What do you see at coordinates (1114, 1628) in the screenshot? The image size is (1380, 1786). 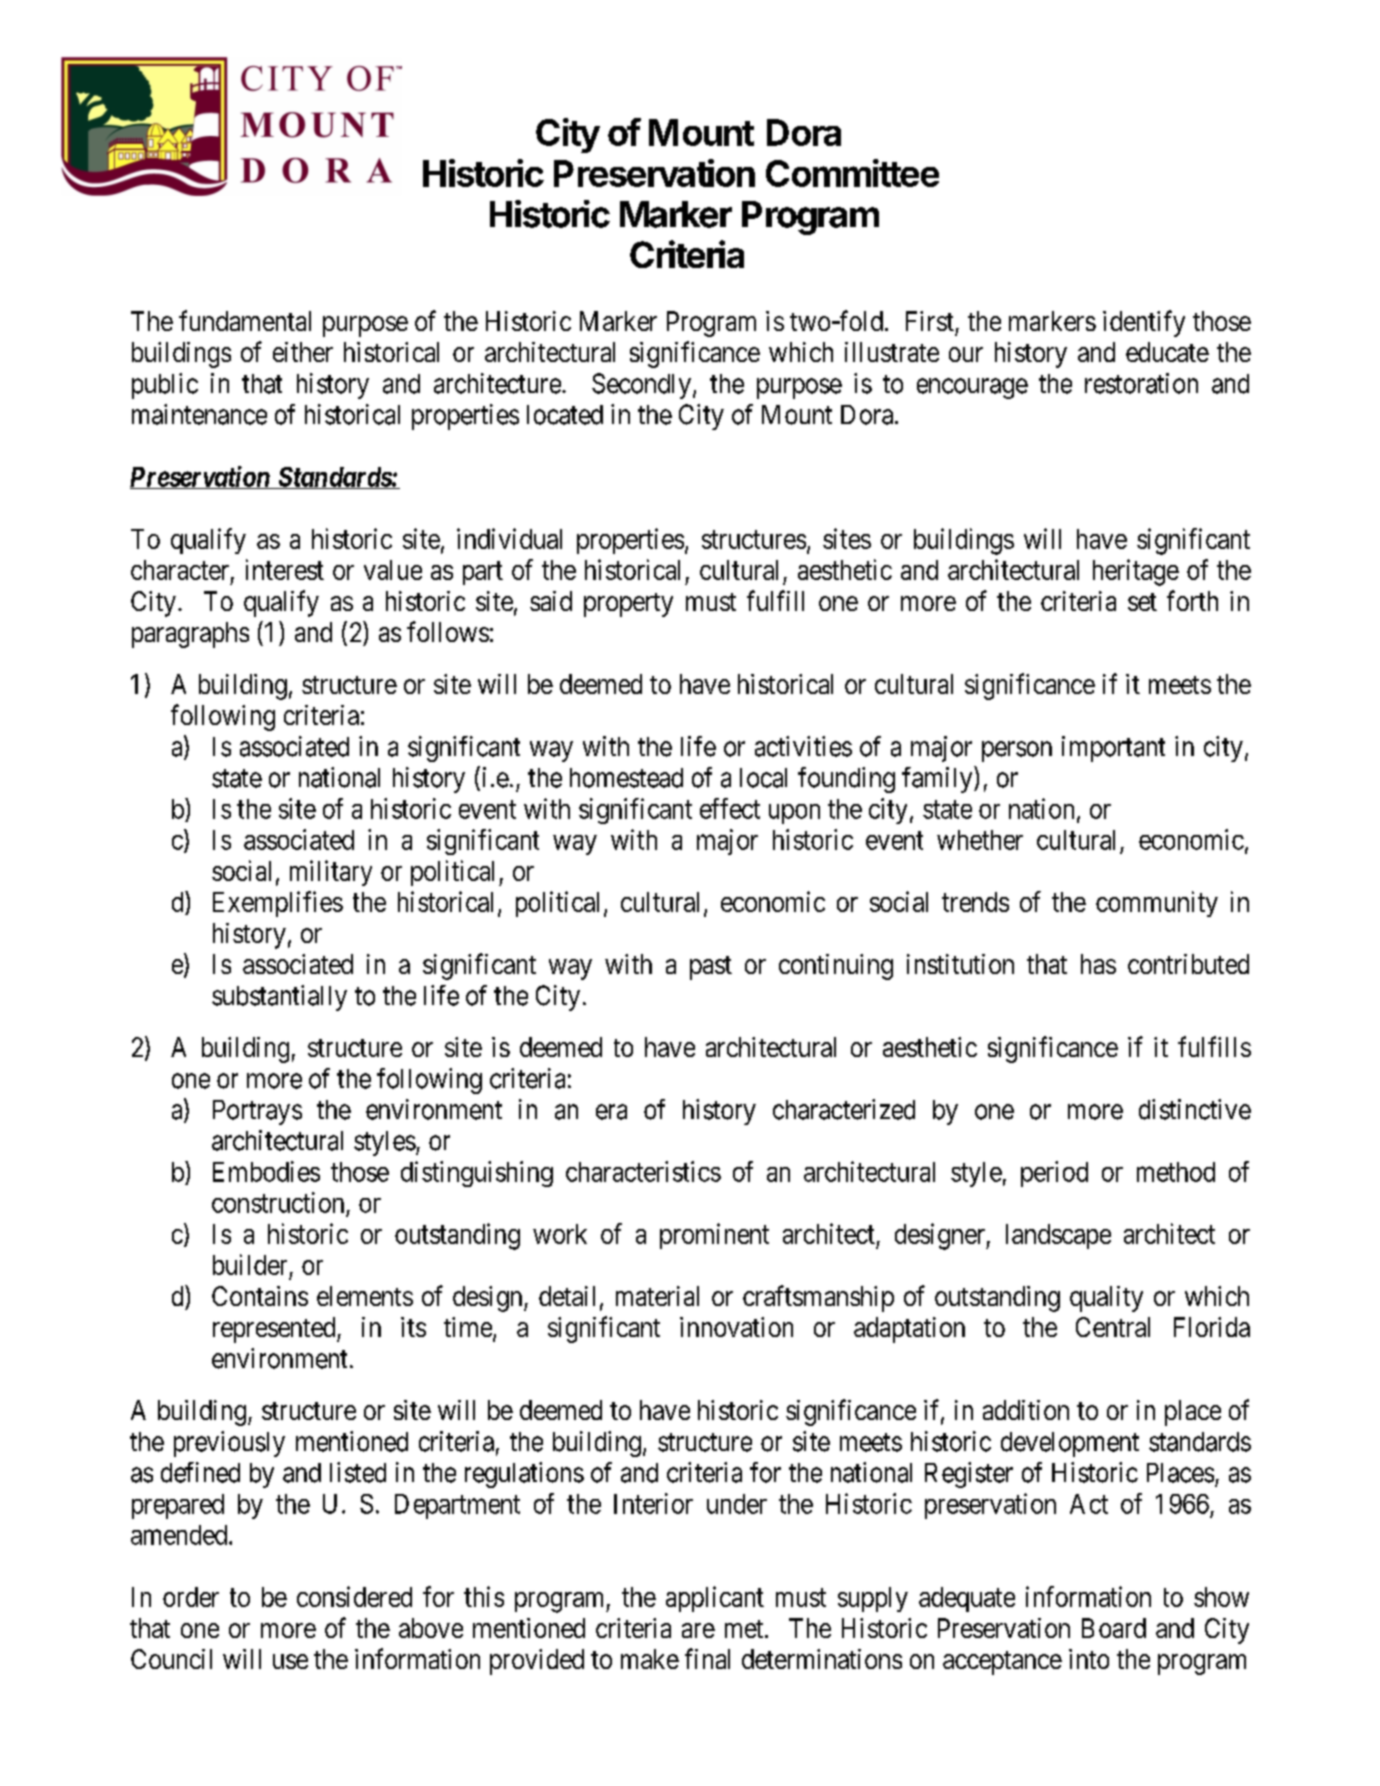 I see `Board` at bounding box center [1114, 1628].
